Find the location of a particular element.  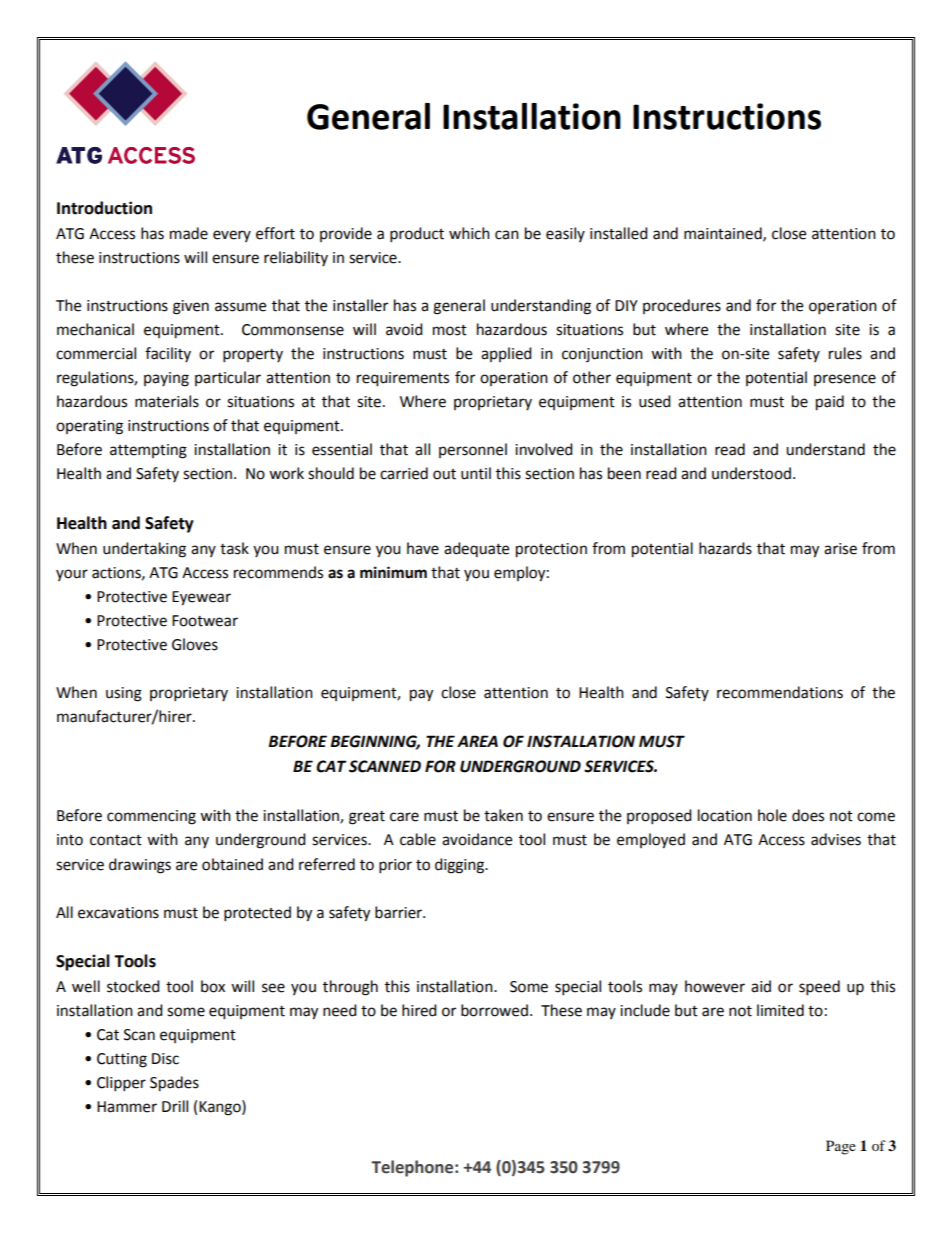

Drill is located at coordinates (175, 1106).
